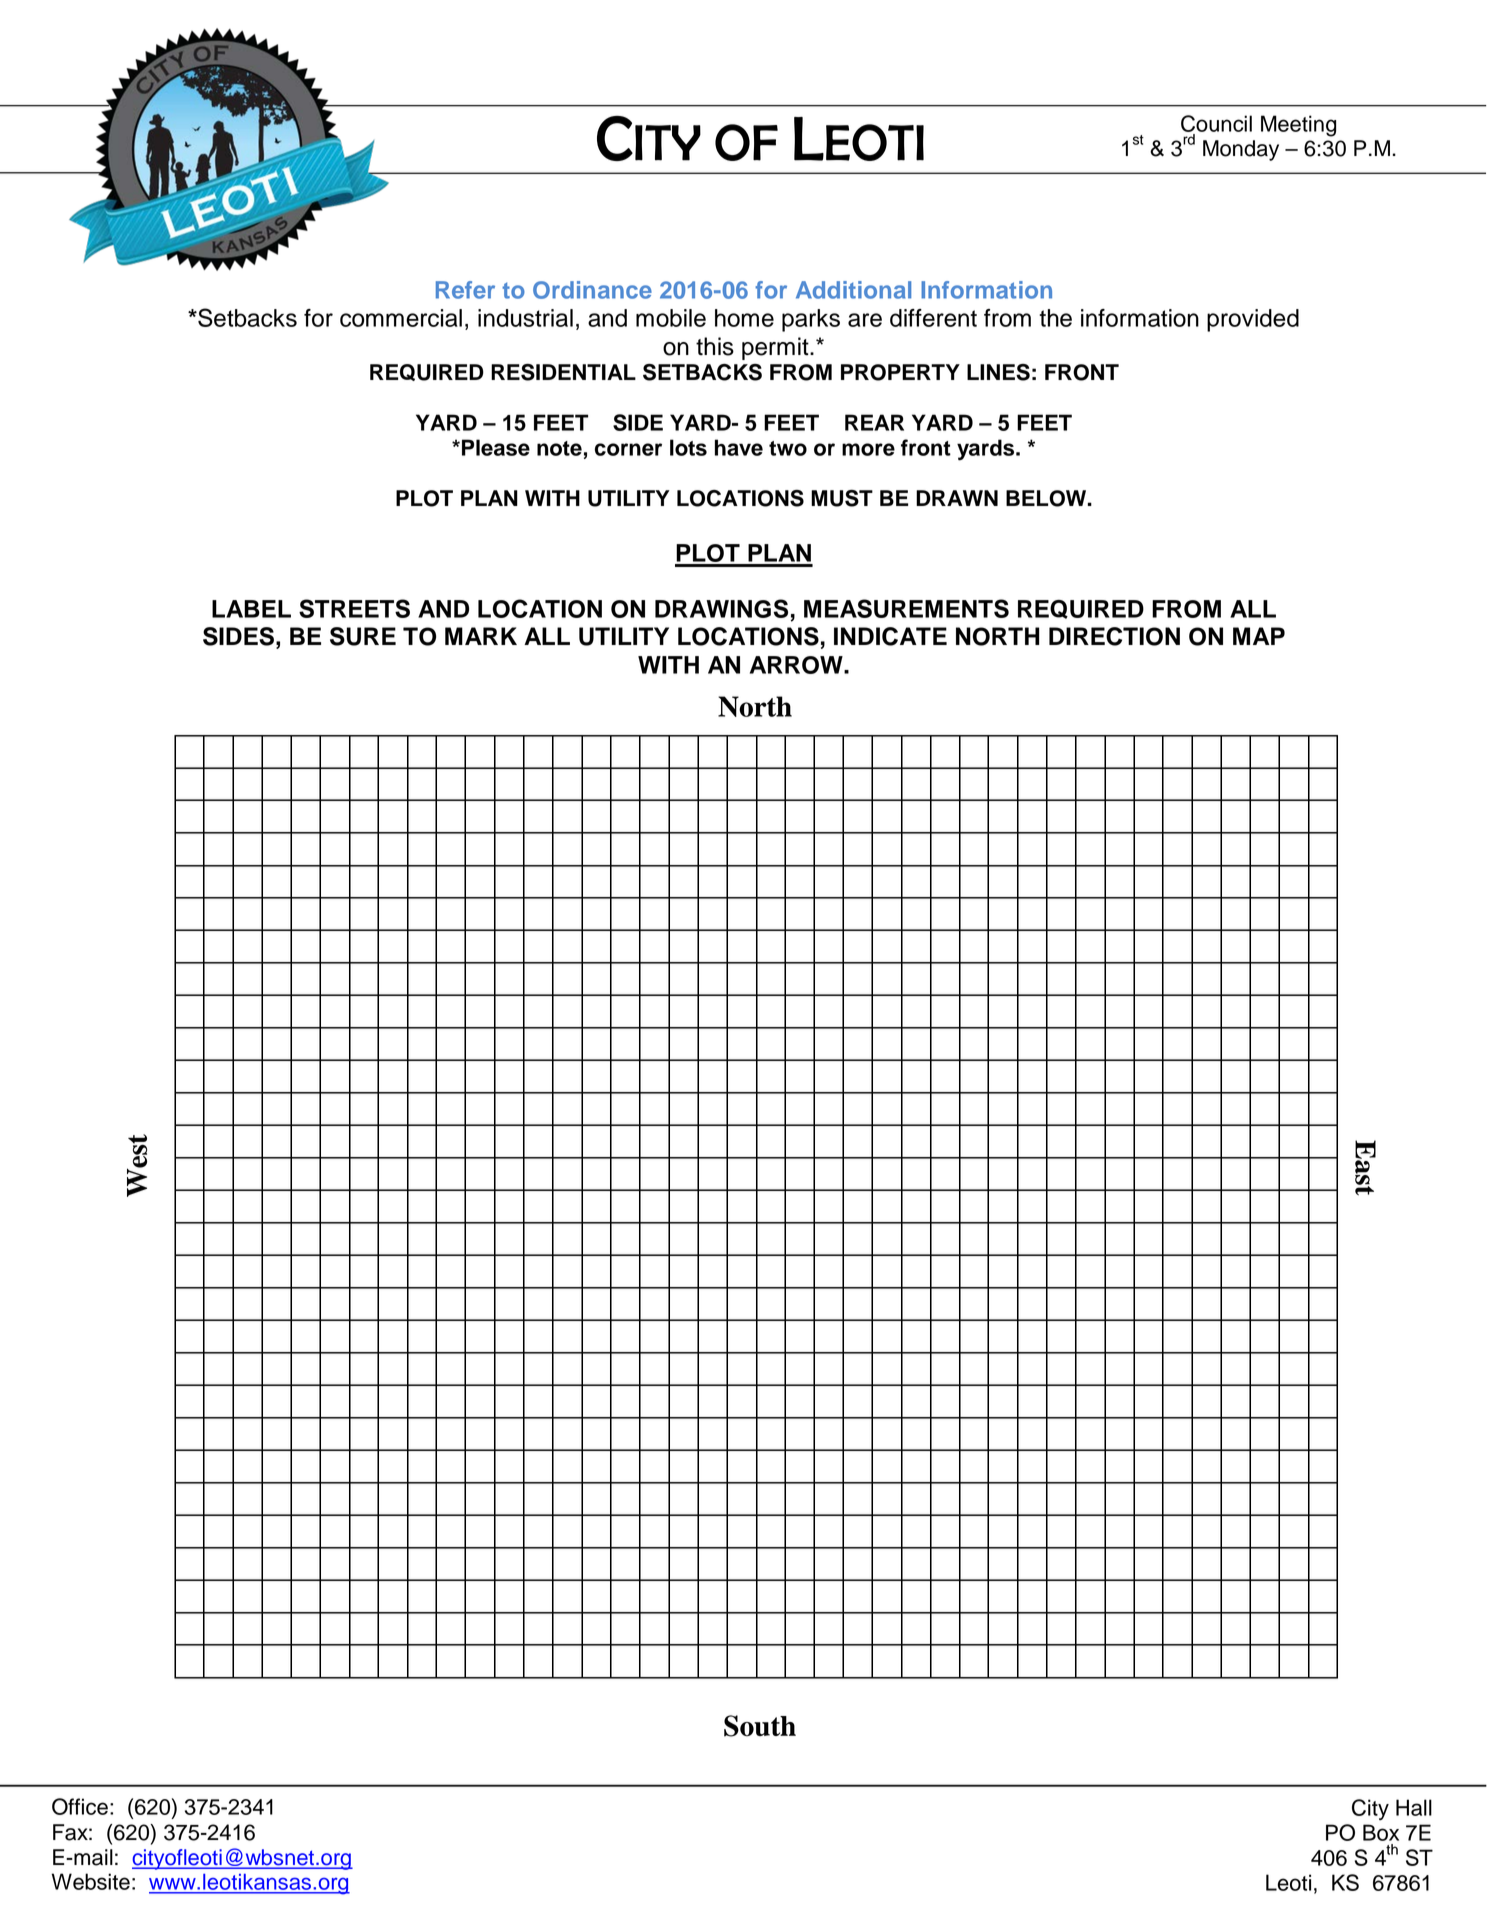 The image size is (1488, 1926). I want to click on commercial, so click(401, 318).
